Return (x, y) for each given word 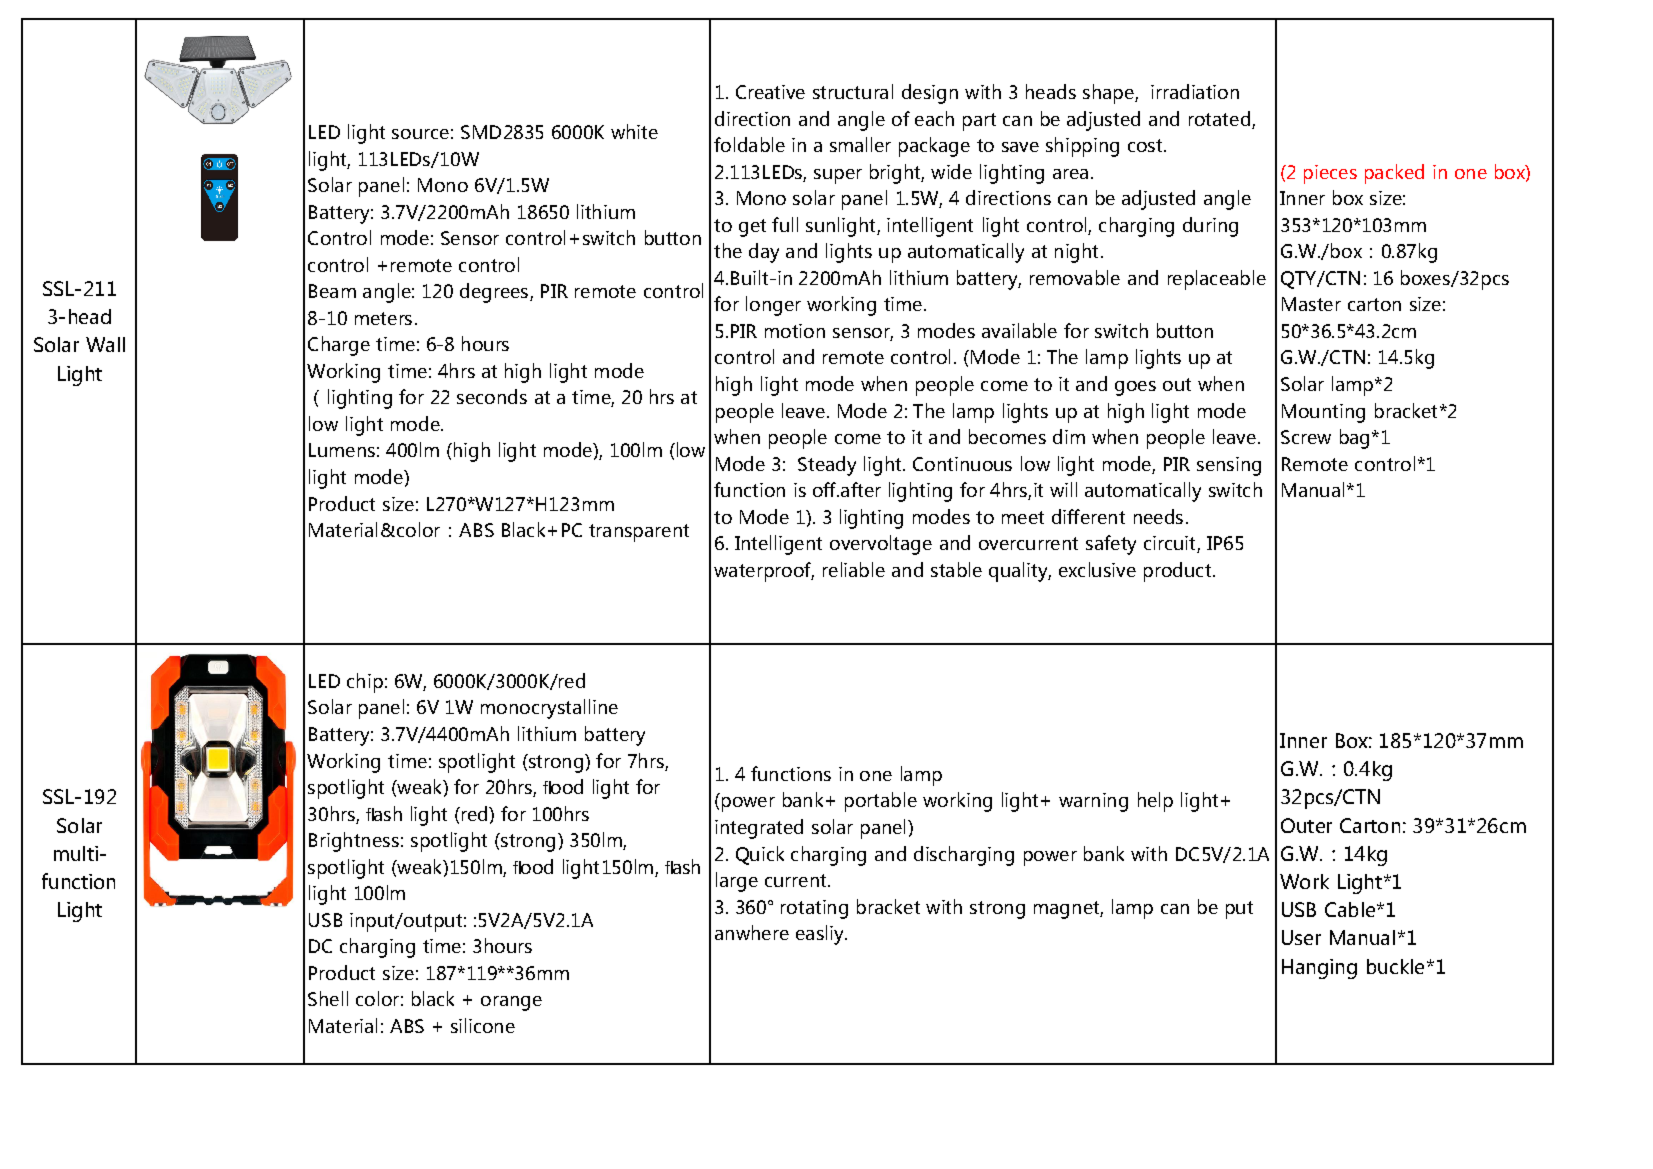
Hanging (1319, 969)
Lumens (342, 450)
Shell (328, 998)
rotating (814, 909)
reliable (854, 569)
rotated (1219, 118)
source (420, 134)
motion (795, 331)
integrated (759, 829)
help (1155, 802)
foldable (749, 144)
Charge (339, 346)
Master (1311, 304)
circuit (1171, 544)
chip (365, 683)
